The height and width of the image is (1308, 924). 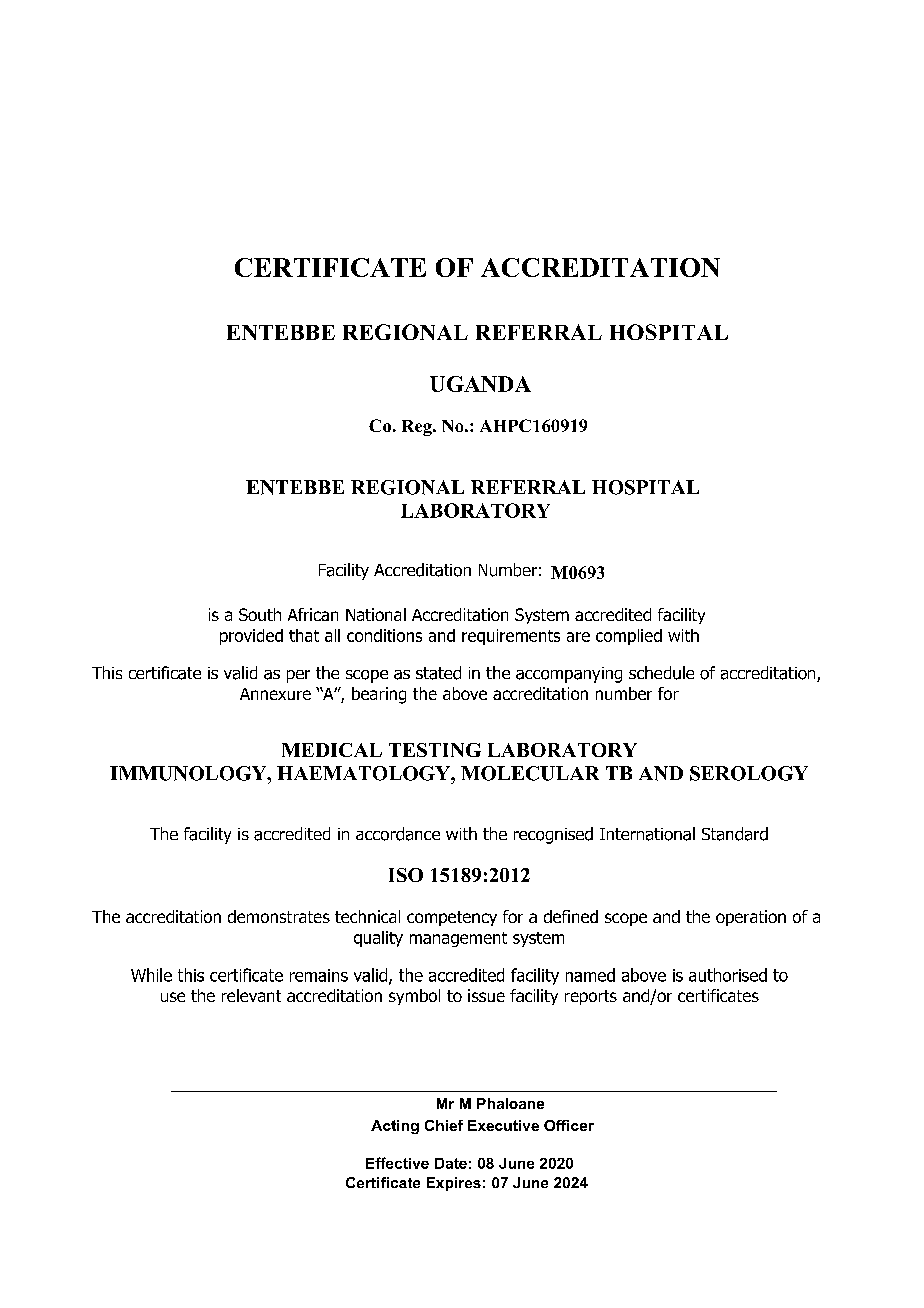 What do you see at coordinates (511, 637) in the image?
I see `requirements` at bounding box center [511, 637].
